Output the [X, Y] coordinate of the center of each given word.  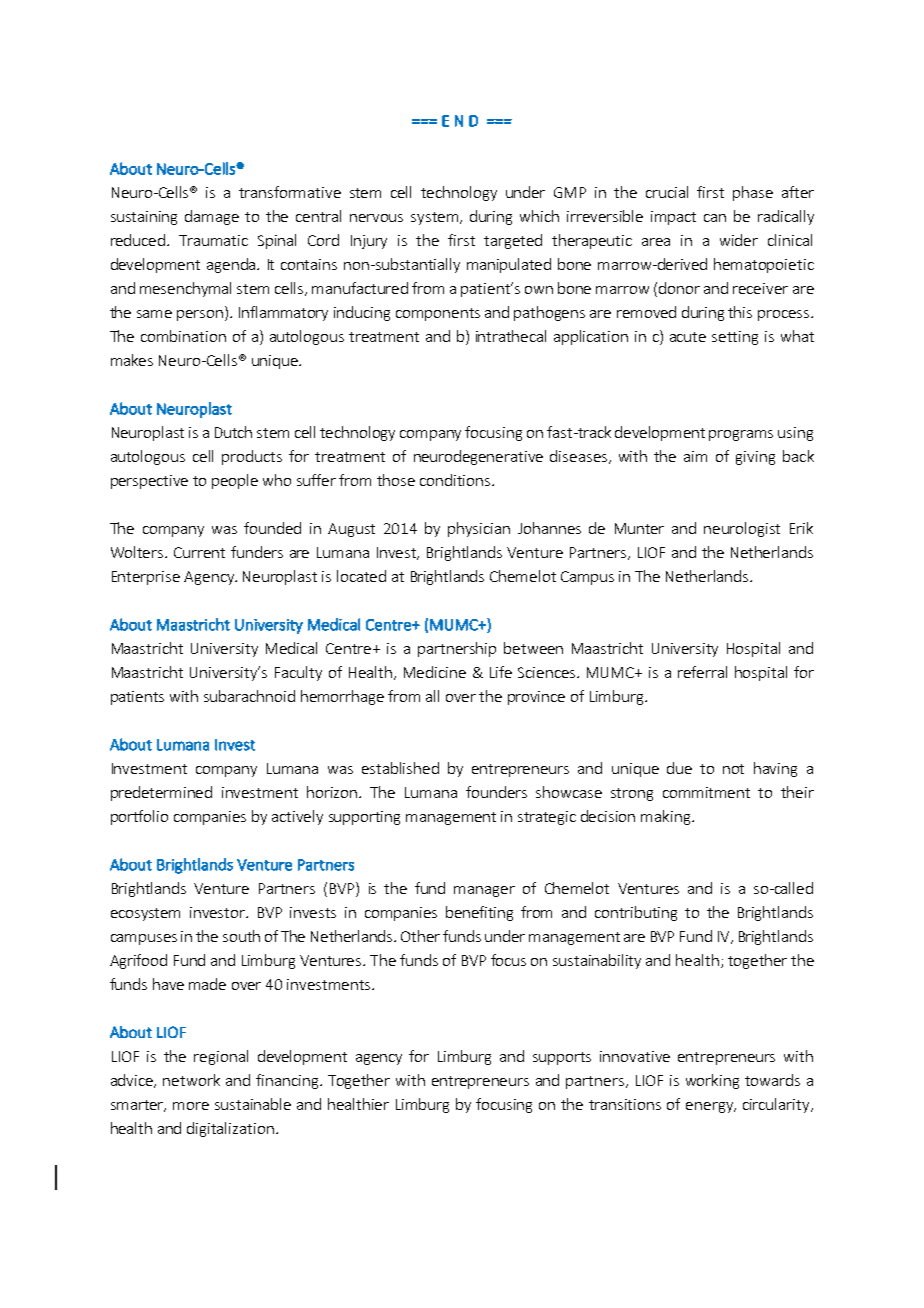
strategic [547, 818]
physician [479, 529]
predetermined [161, 793]
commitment [706, 792]
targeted [513, 241]
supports [562, 1058]
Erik [801, 528]
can [715, 218]
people [235, 481]
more [191, 1106]
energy [710, 1107]
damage [212, 217]
